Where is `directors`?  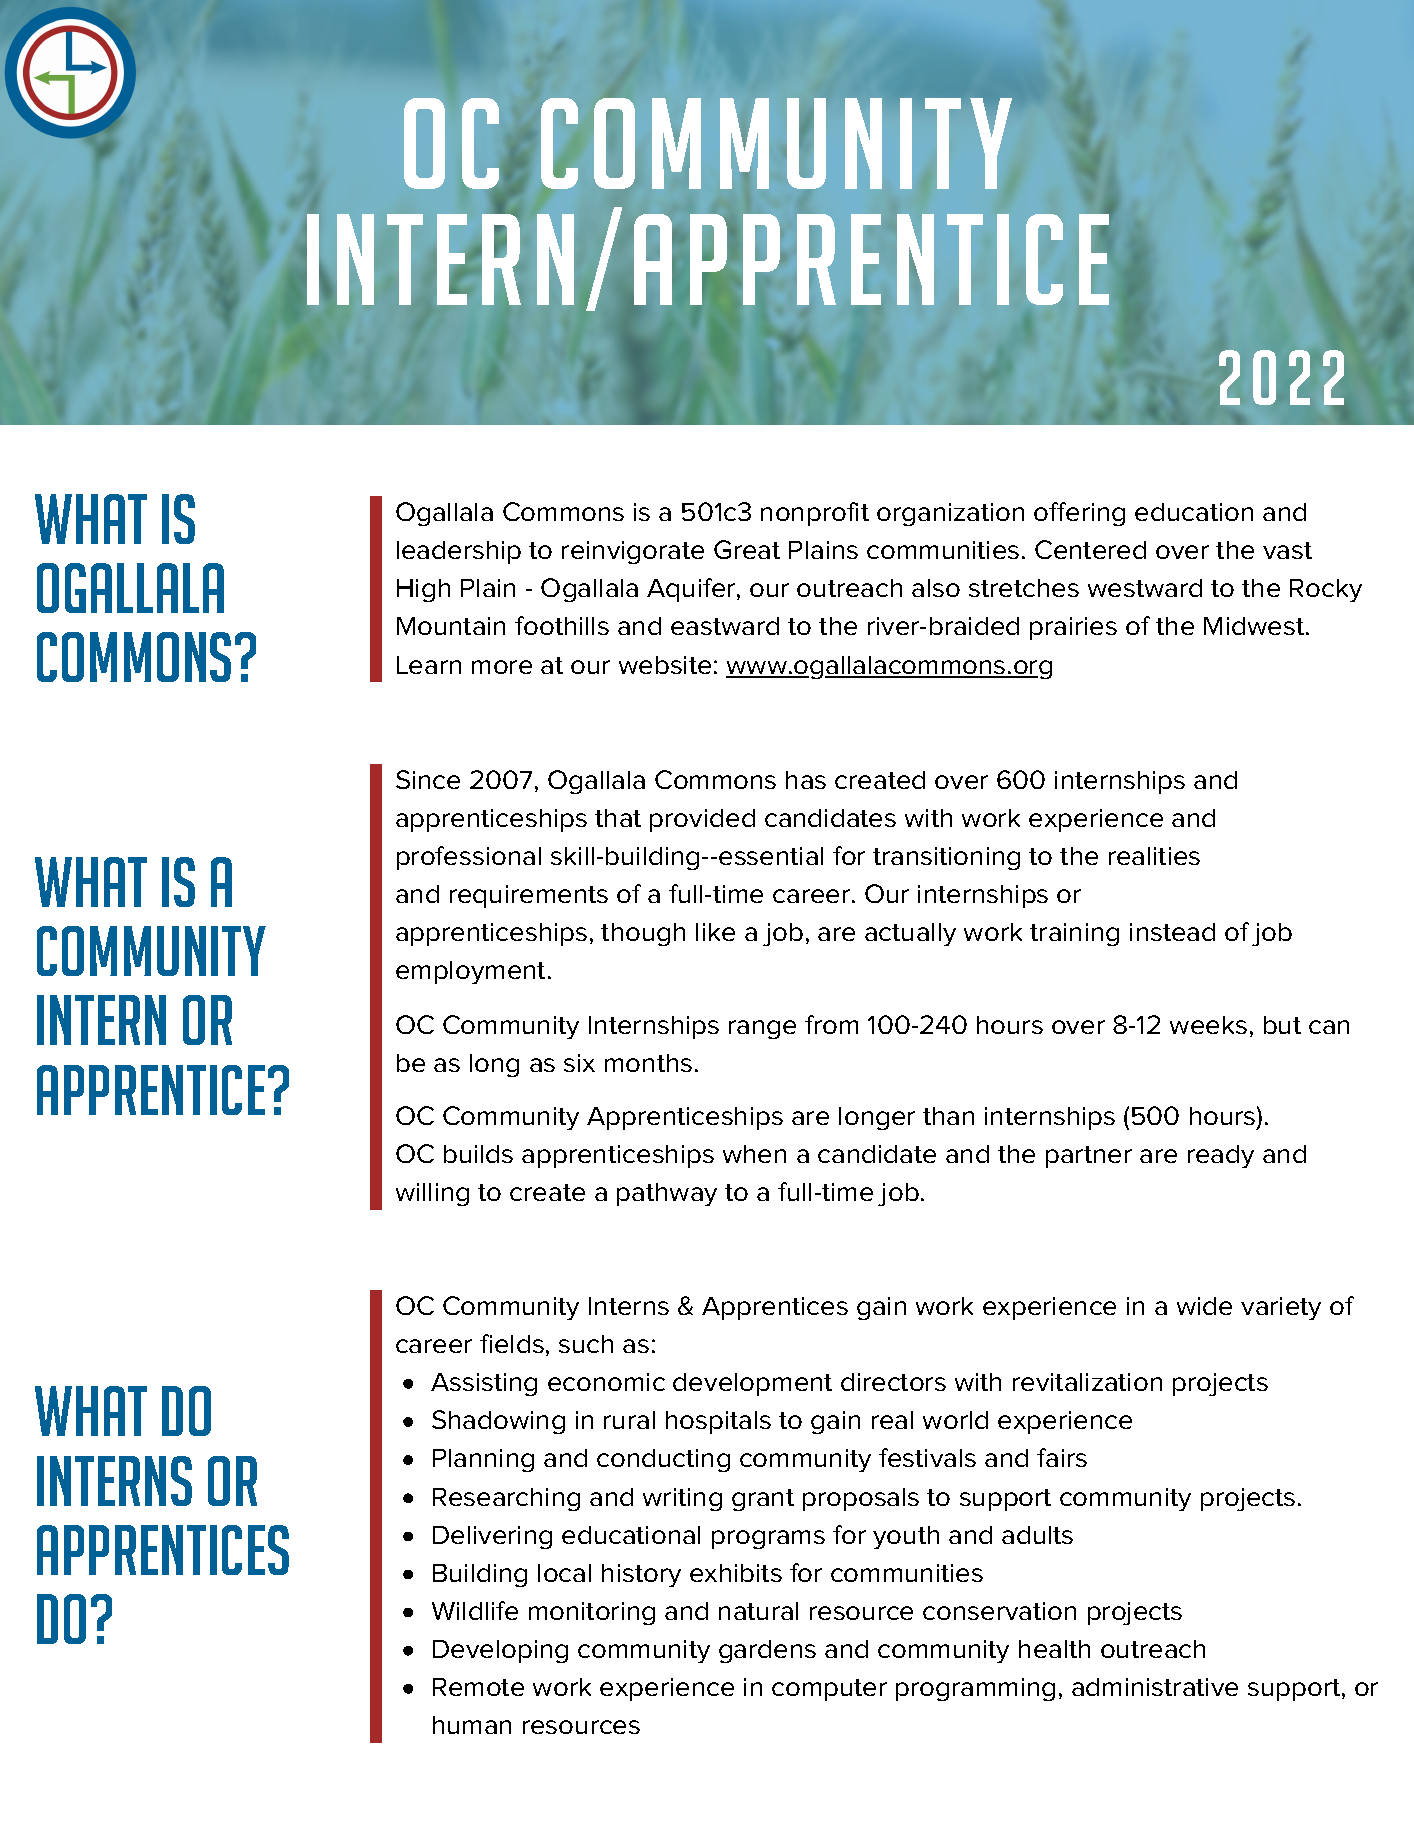 directors is located at coordinates (893, 1382).
